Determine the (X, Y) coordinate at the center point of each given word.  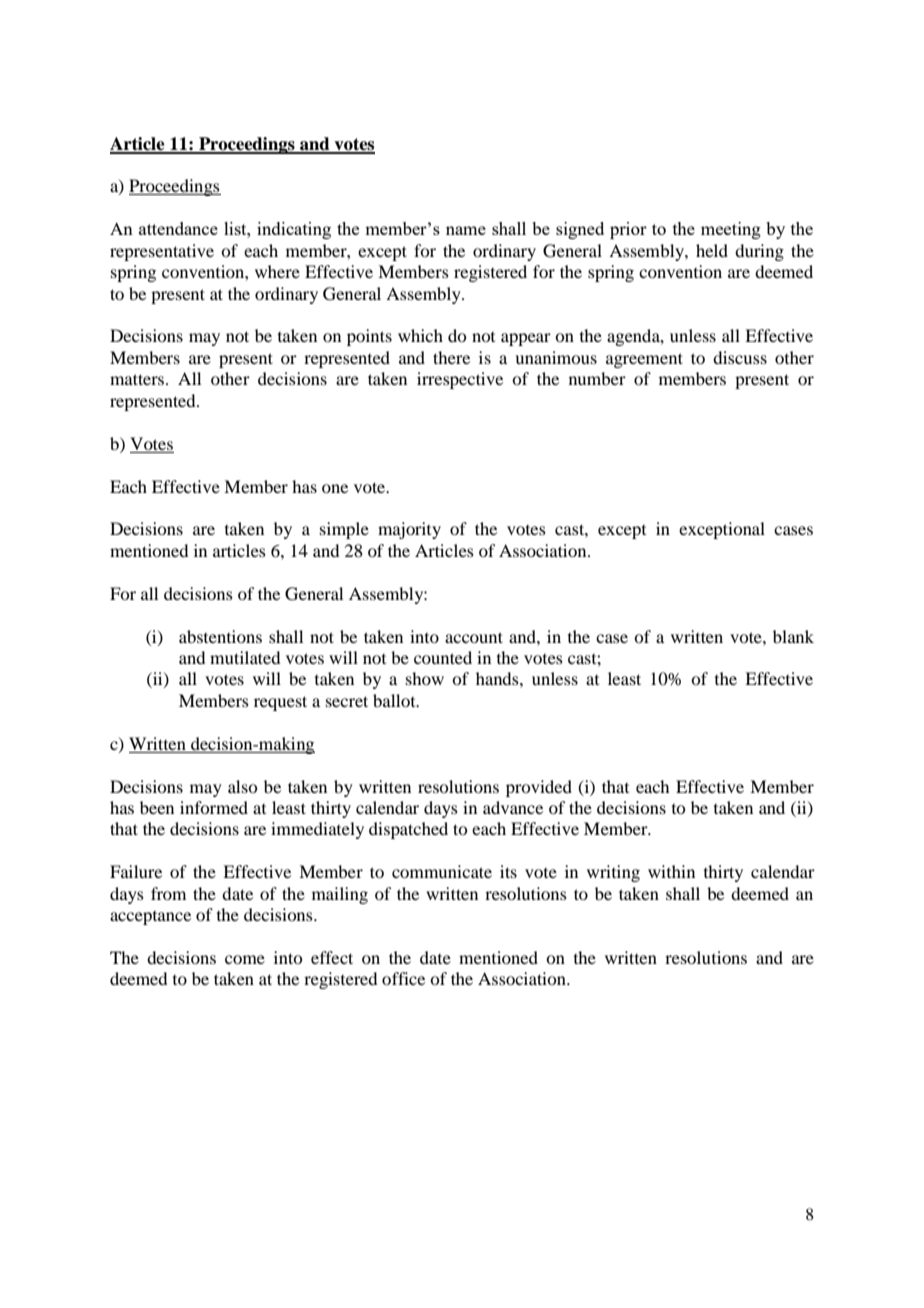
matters (138, 379)
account (474, 637)
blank (793, 636)
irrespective (460, 380)
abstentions (220, 636)
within (671, 871)
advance (513, 807)
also (242, 786)
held (712, 250)
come (245, 959)
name (466, 230)
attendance (178, 228)
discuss (740, 357)
